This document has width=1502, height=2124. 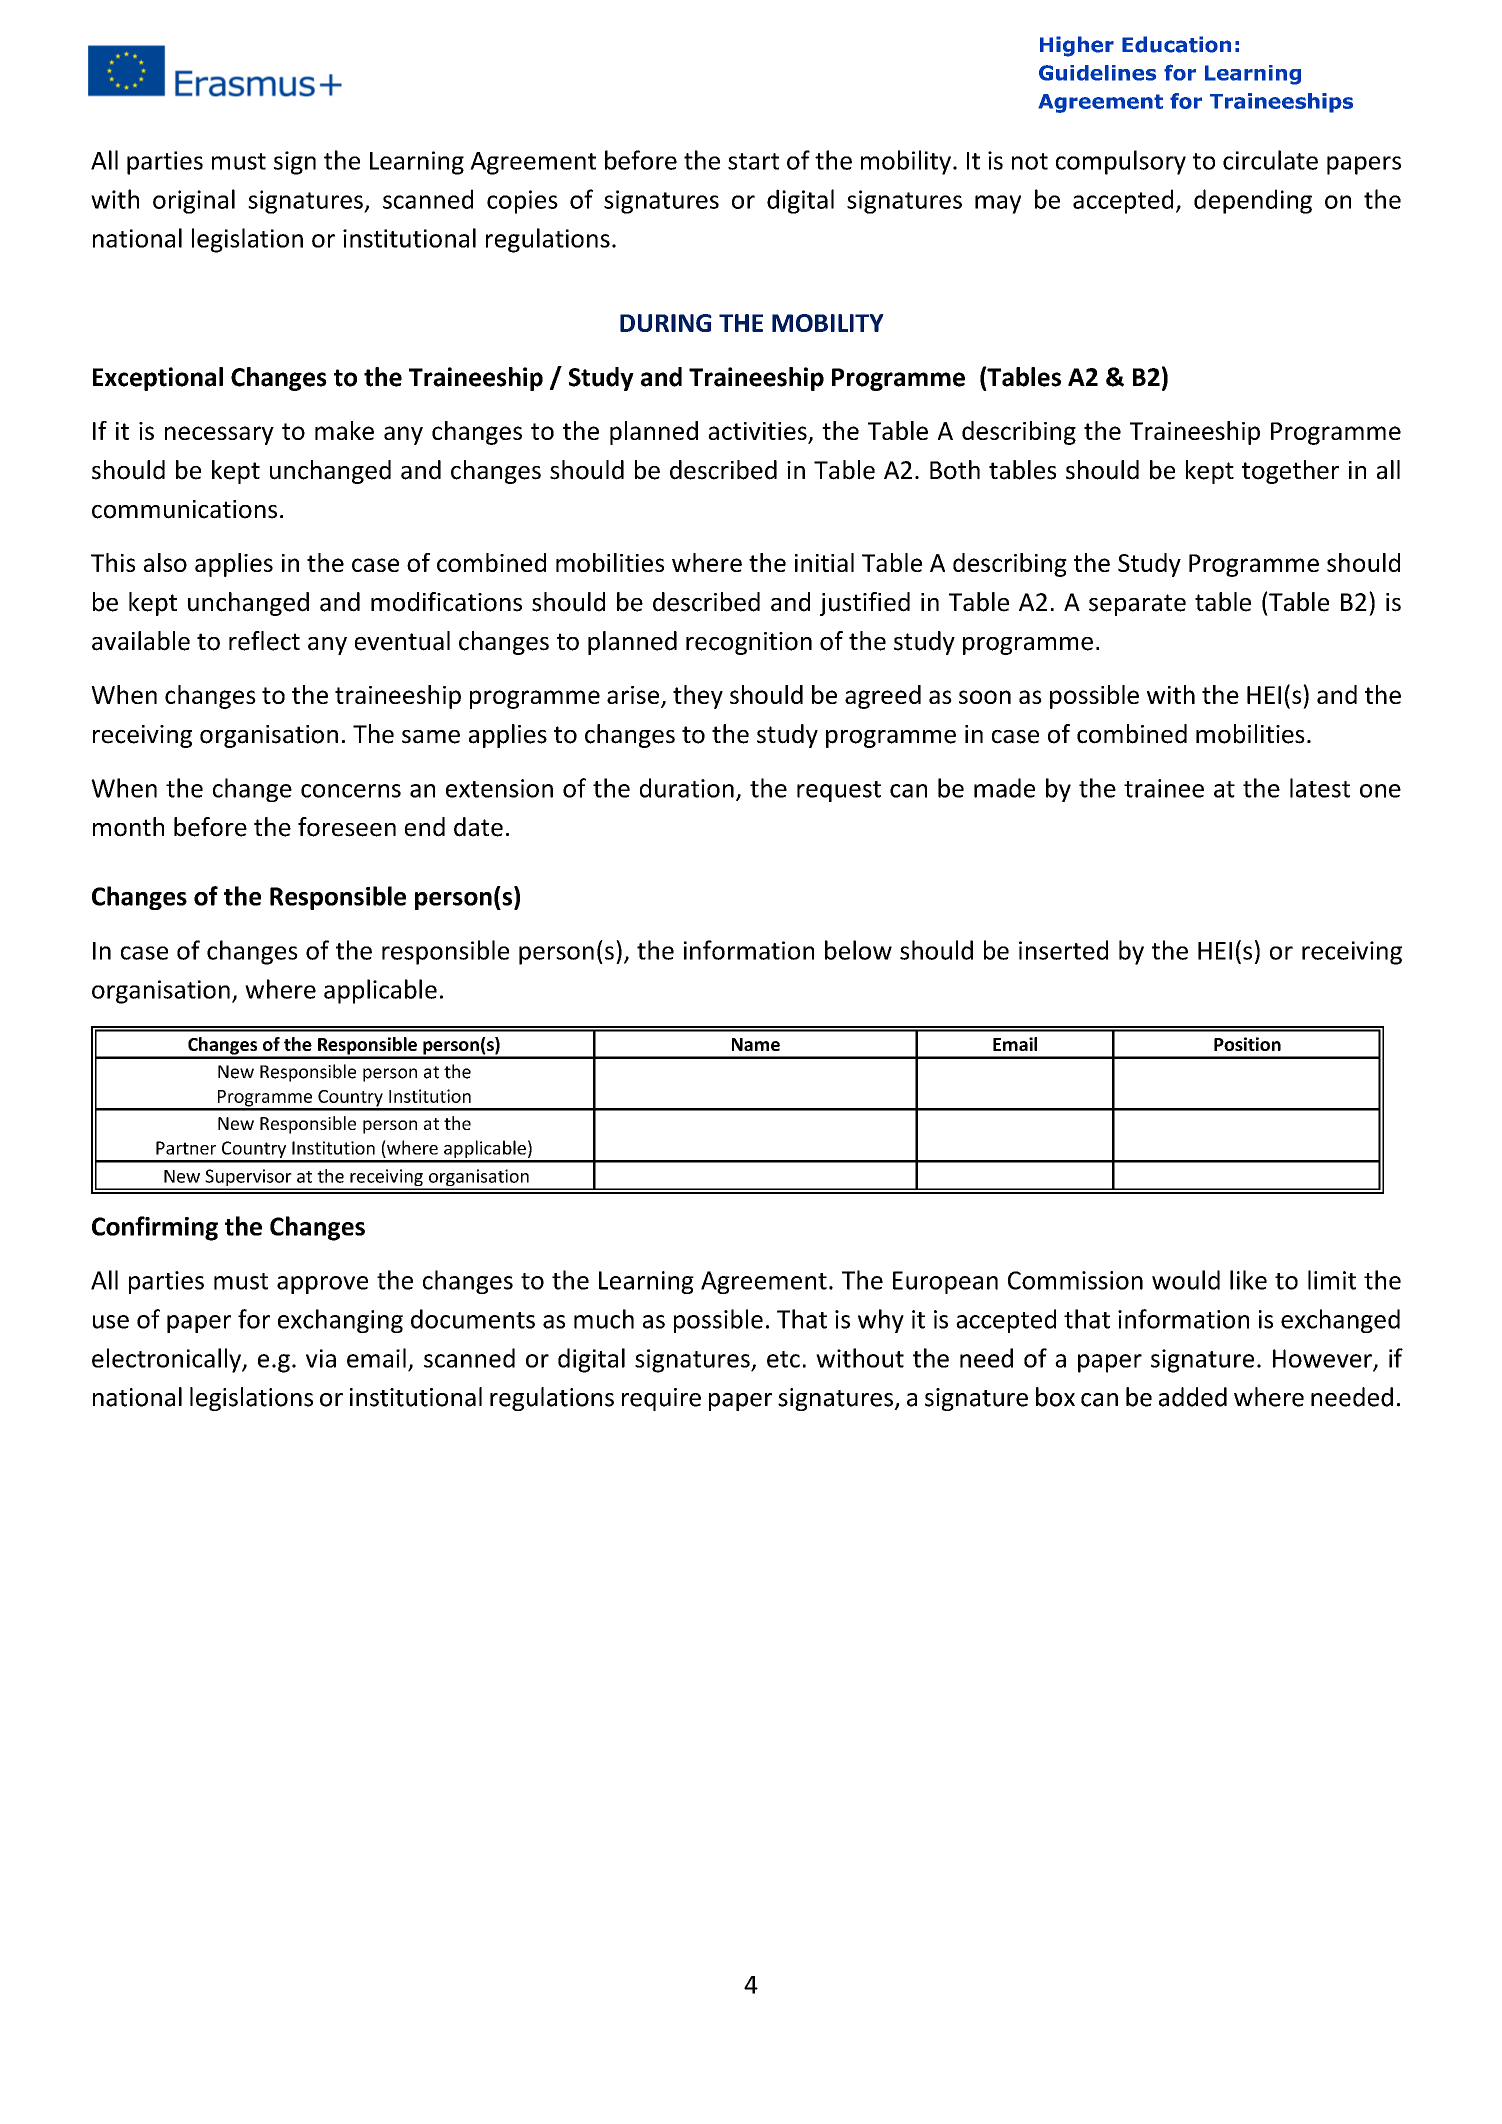 I want to click on together, so click(x=1290, y=472).
